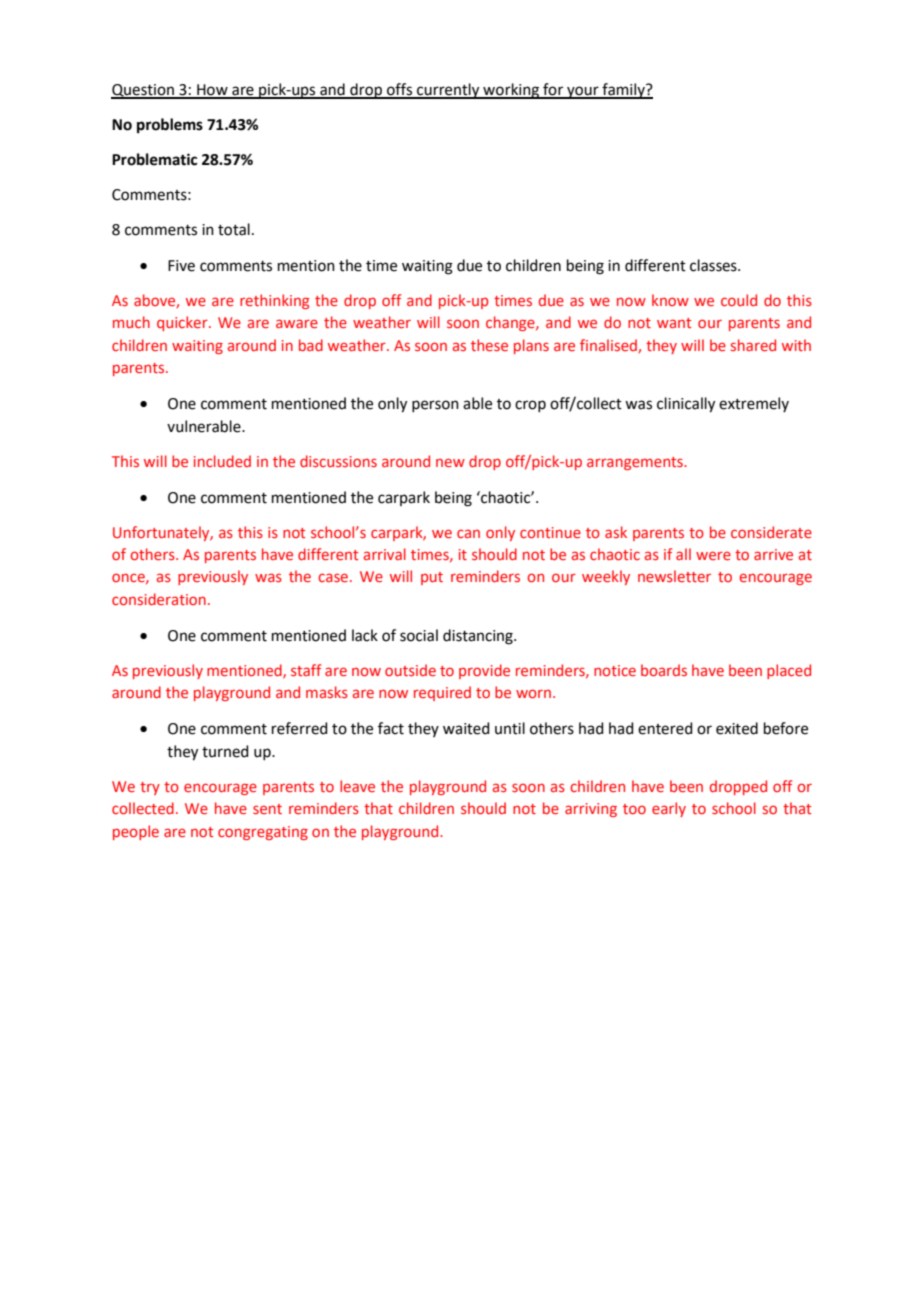 This document has height=1308, width=924. Describe the element at coordinates (479, 637) in the document. I see `distancing` at that location.
